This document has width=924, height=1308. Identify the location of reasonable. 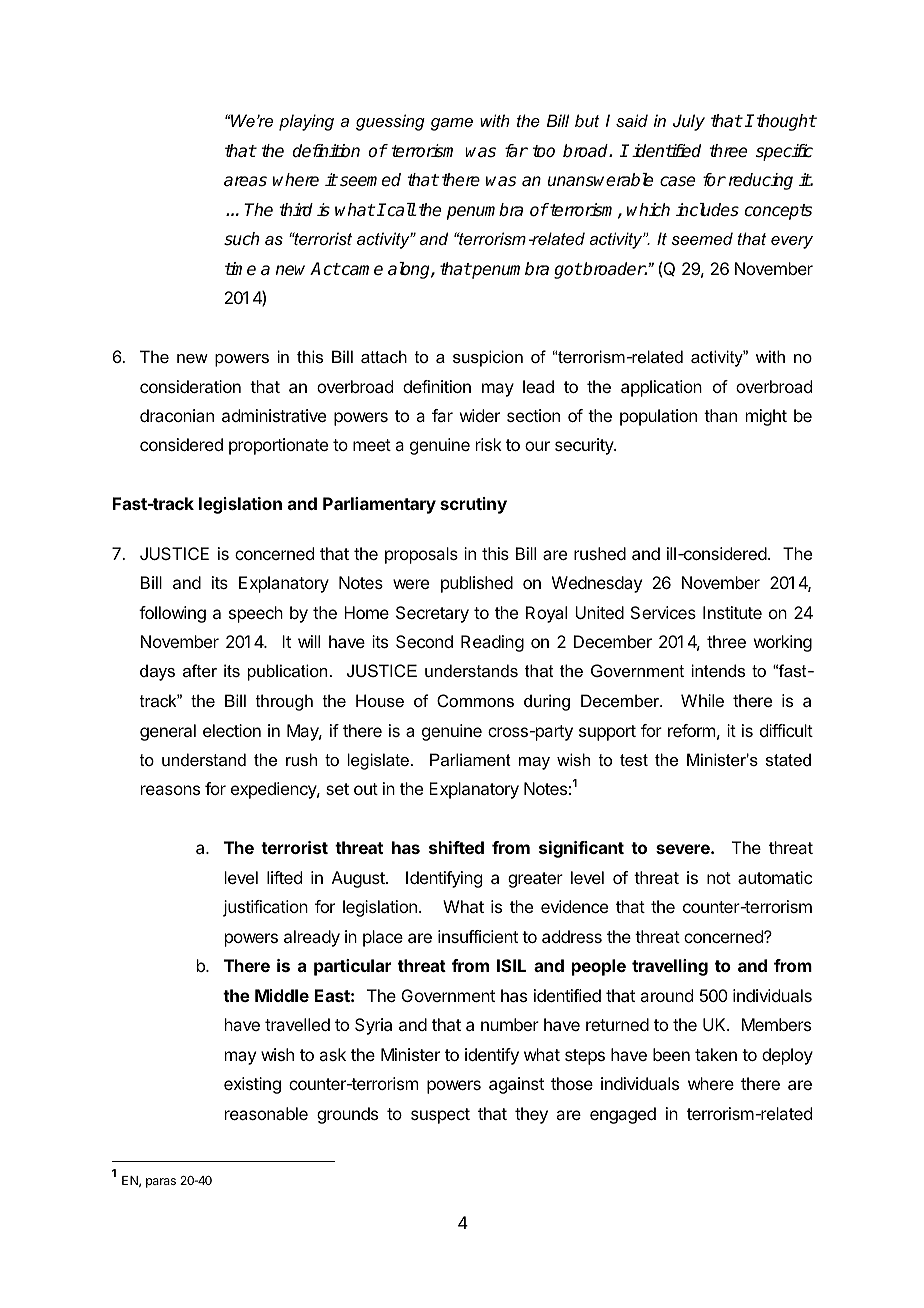
(266, 1113).
